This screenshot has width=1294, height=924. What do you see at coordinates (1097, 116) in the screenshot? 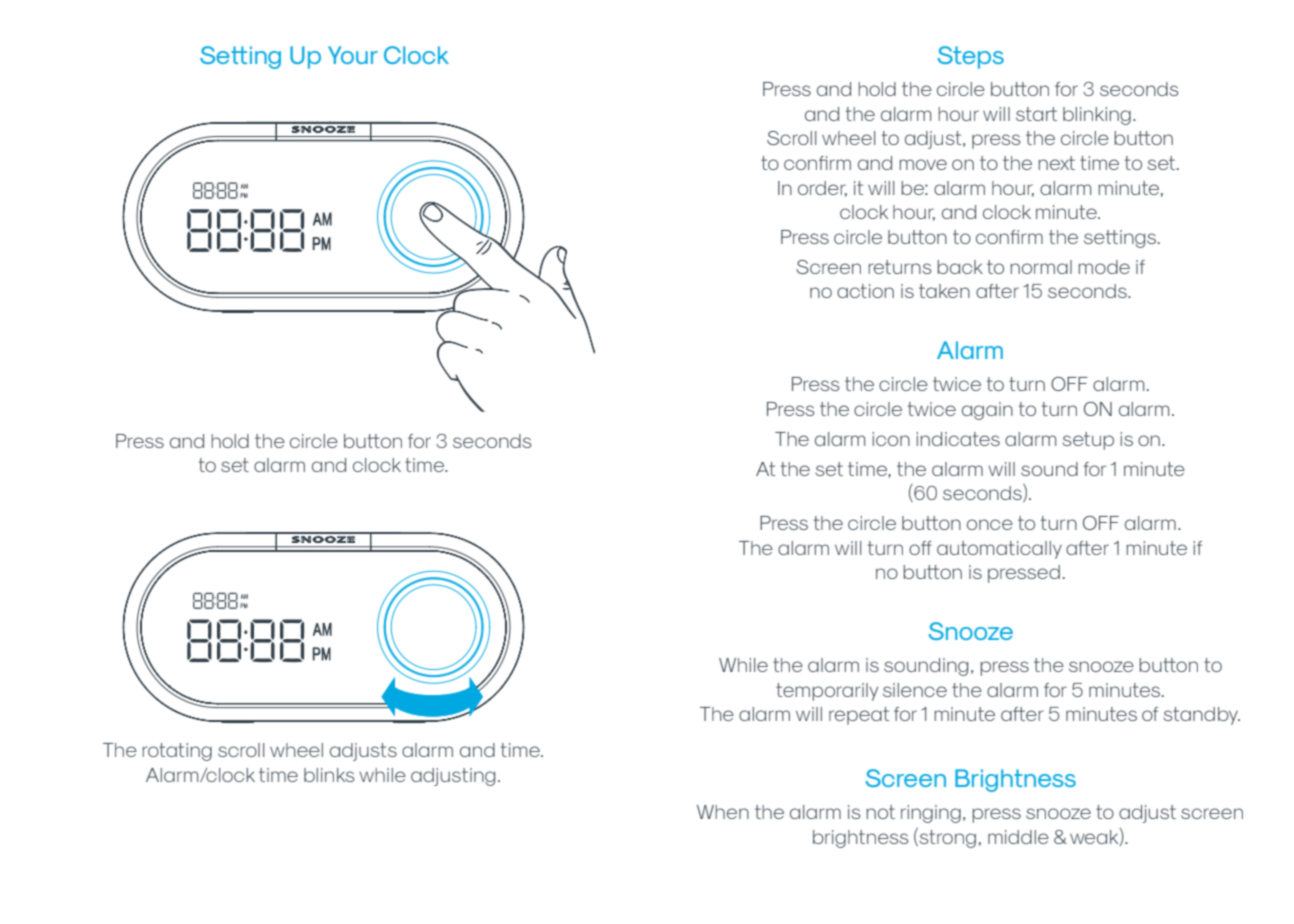
I see `blinking` at bounding box center [1097, 116].
